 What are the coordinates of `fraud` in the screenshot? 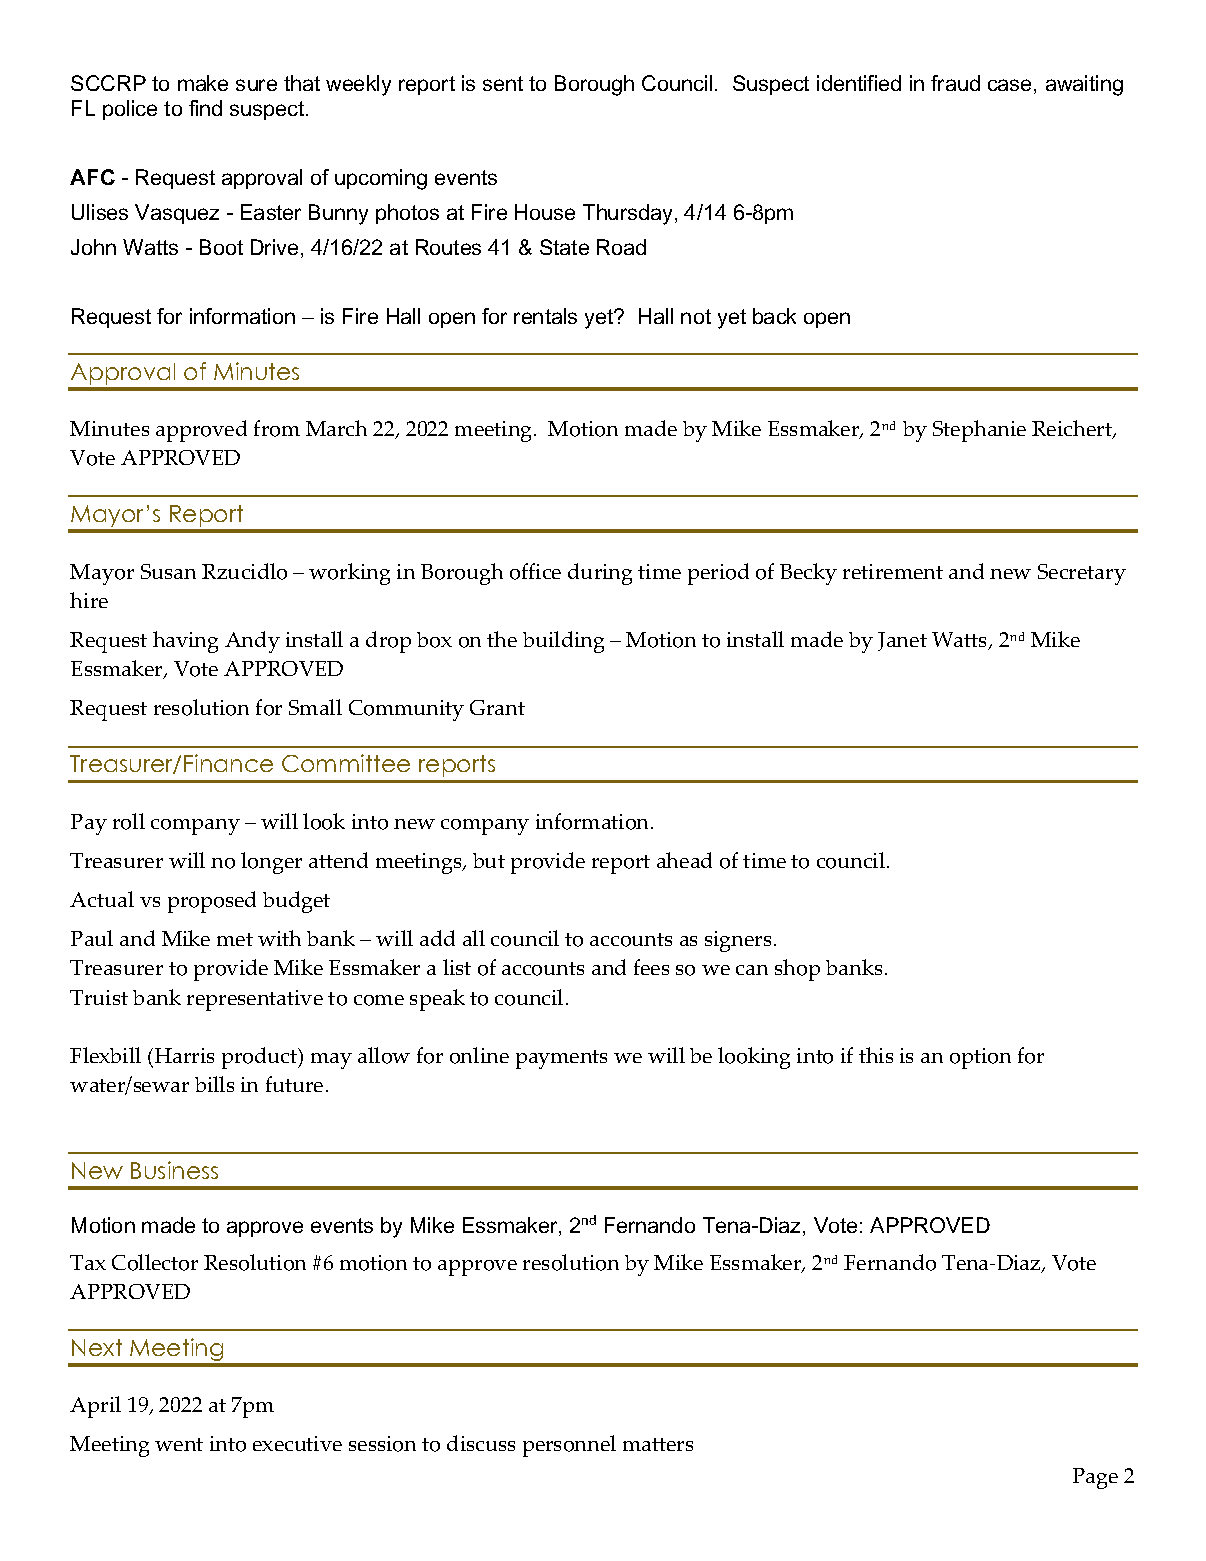 It's located at (955, 83).
